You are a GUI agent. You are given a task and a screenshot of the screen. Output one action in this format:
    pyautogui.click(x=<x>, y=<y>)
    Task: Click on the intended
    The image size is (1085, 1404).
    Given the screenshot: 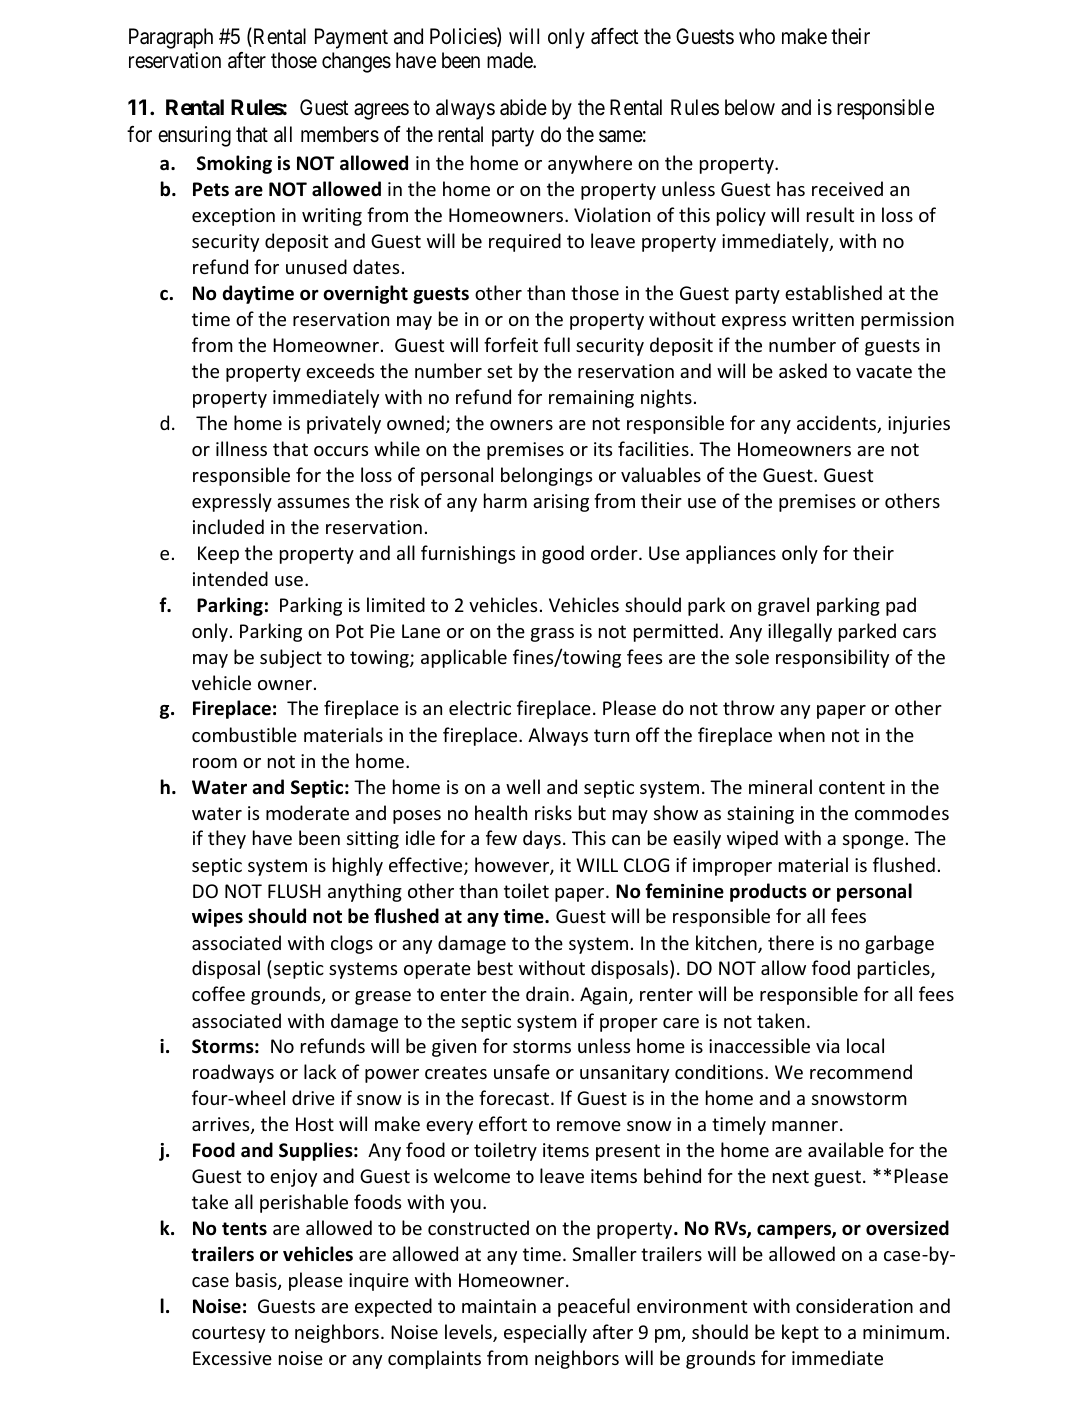 What is the action you would take?
    pyautogui.click(x=230, y=578)
